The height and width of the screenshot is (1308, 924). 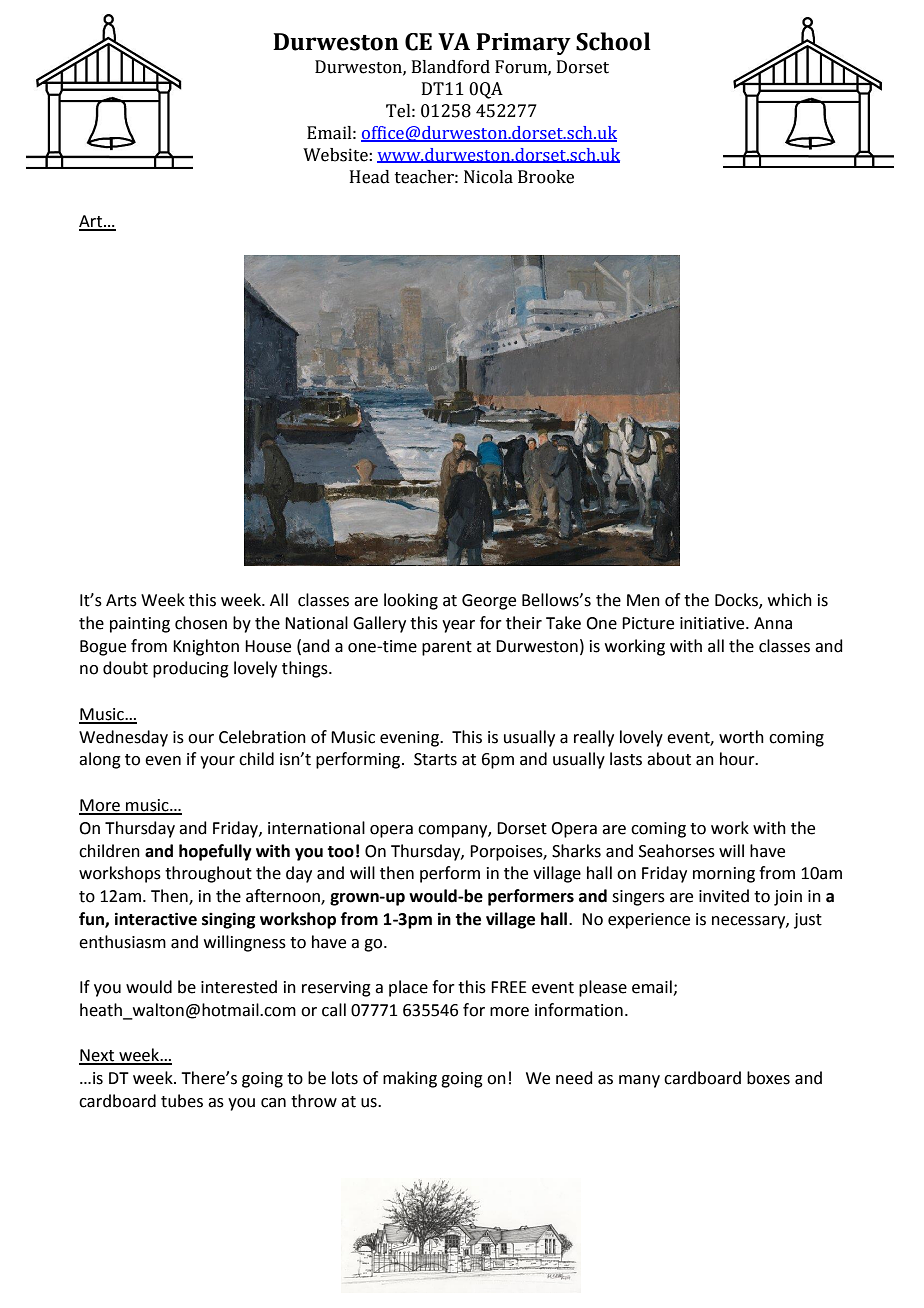 What do you see at coordinates (182, 1101) in the screenshot?
I see `tubes` at bounding box center [182, 1101].
